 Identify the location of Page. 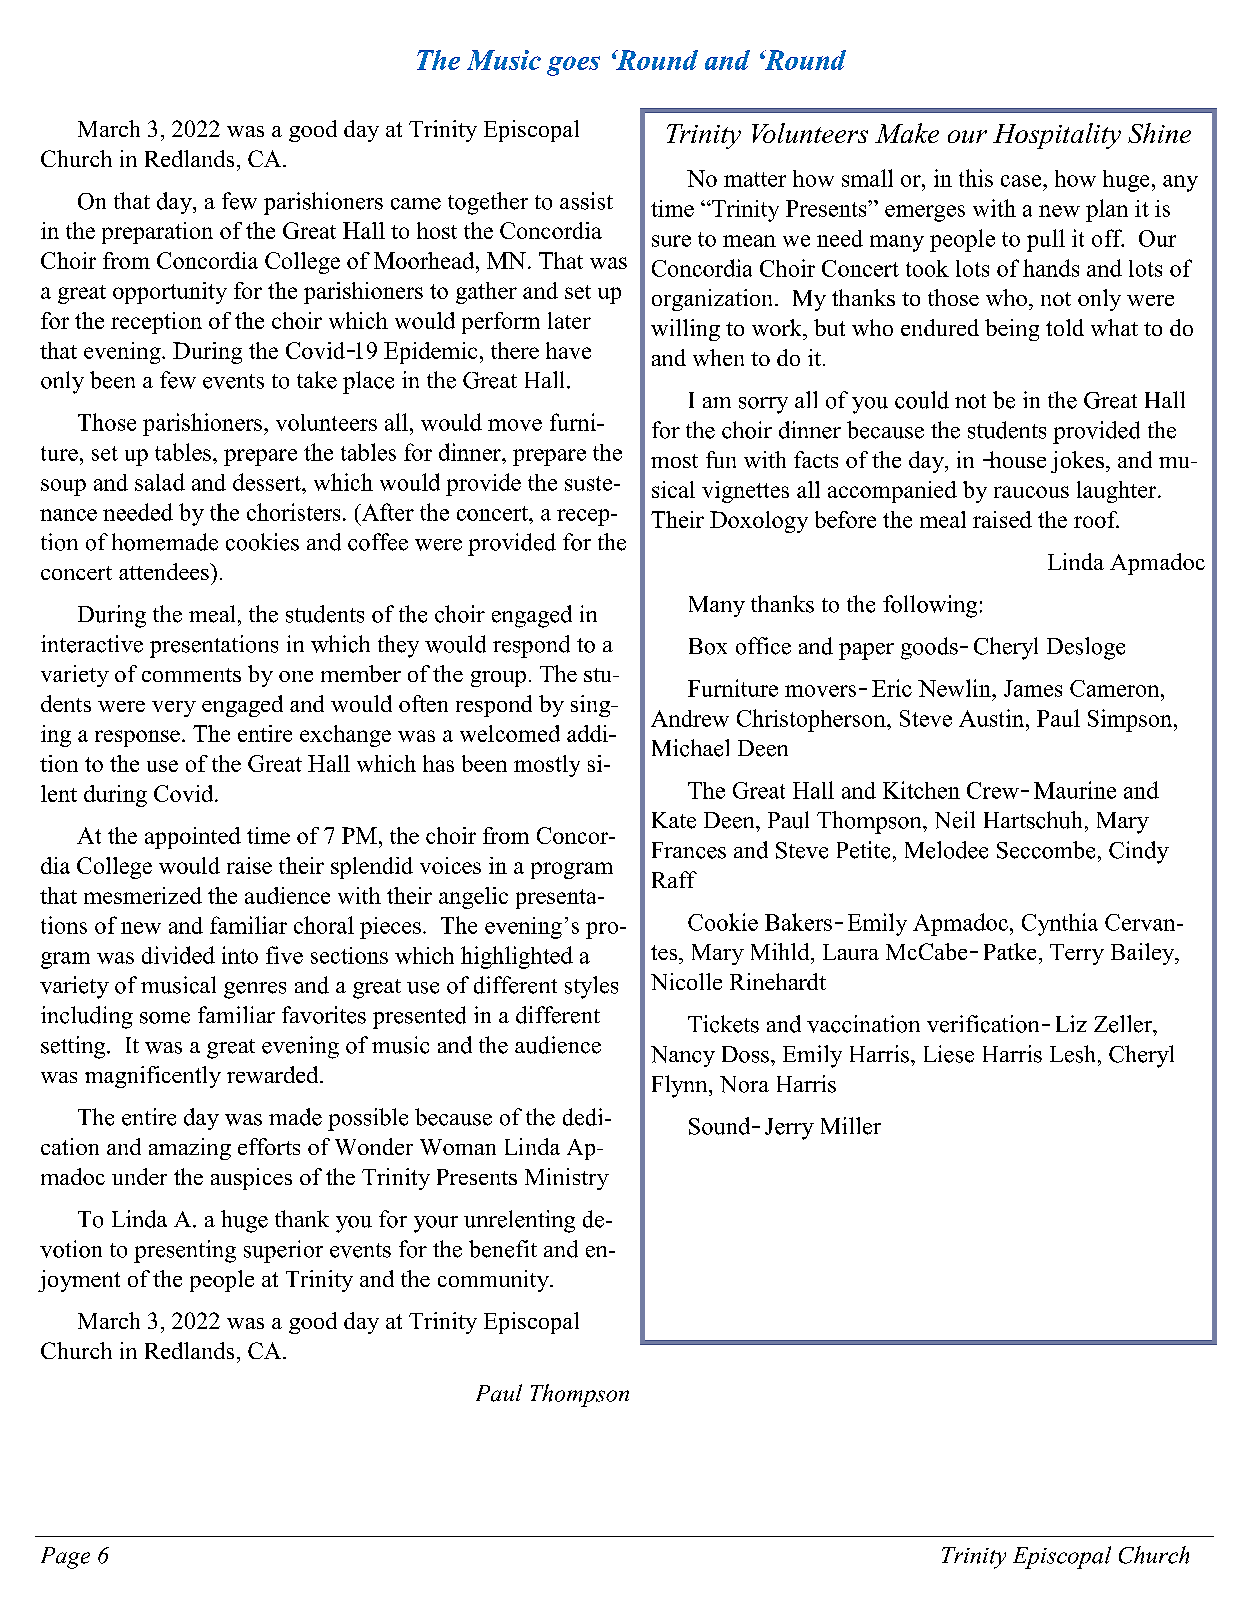
(65, 1558).
